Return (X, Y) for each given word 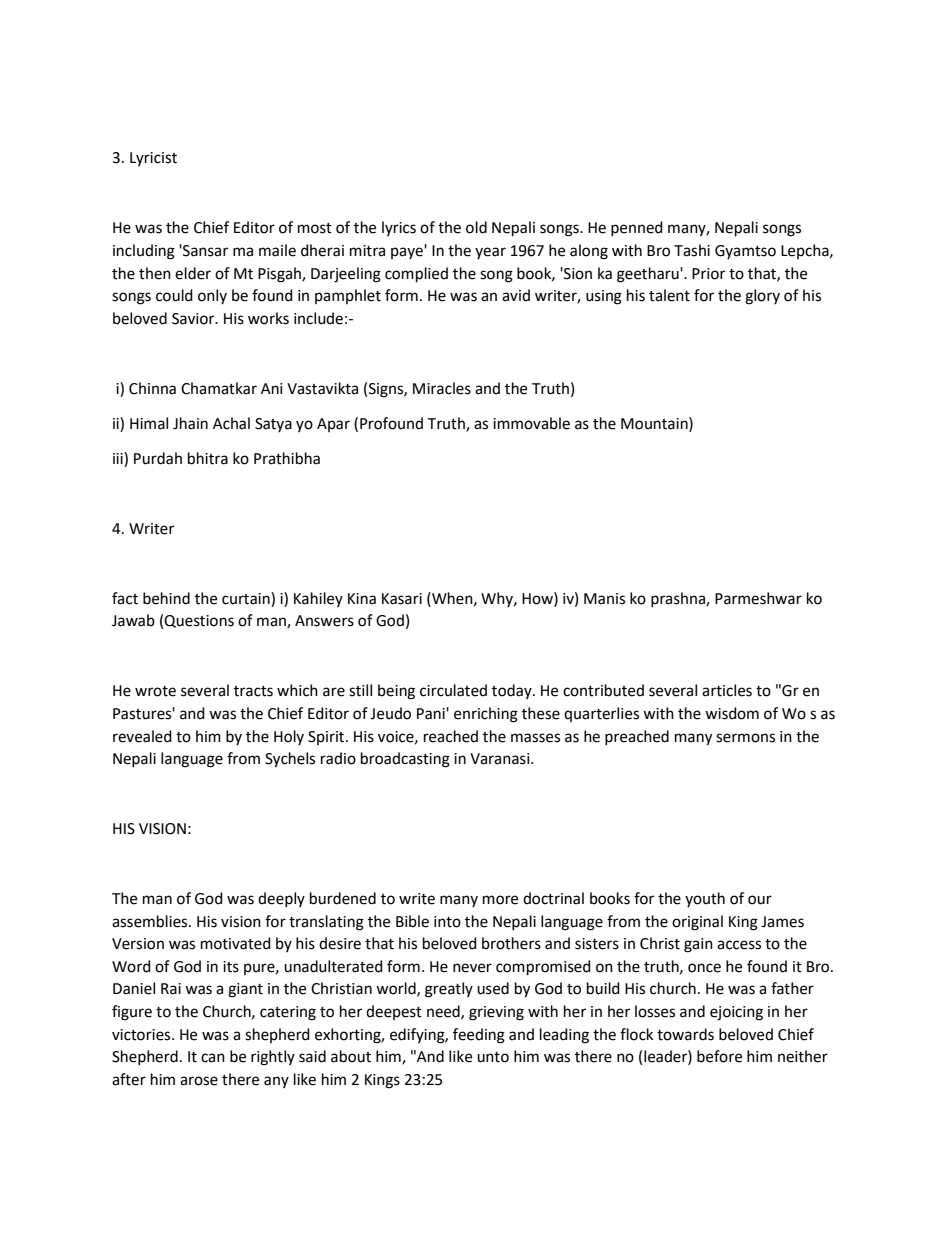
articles (727, 690)
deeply (281, 899)
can (213, 1058)
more (500, 900)
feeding (479, 1036)
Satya (273, 425)
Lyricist (153, 159)
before (719, 1056)
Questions (199, 621)
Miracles (442, 388)
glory (762, 297)
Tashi (692, 250)
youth (705, 899)
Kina (362, 599)
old (476, 227)
